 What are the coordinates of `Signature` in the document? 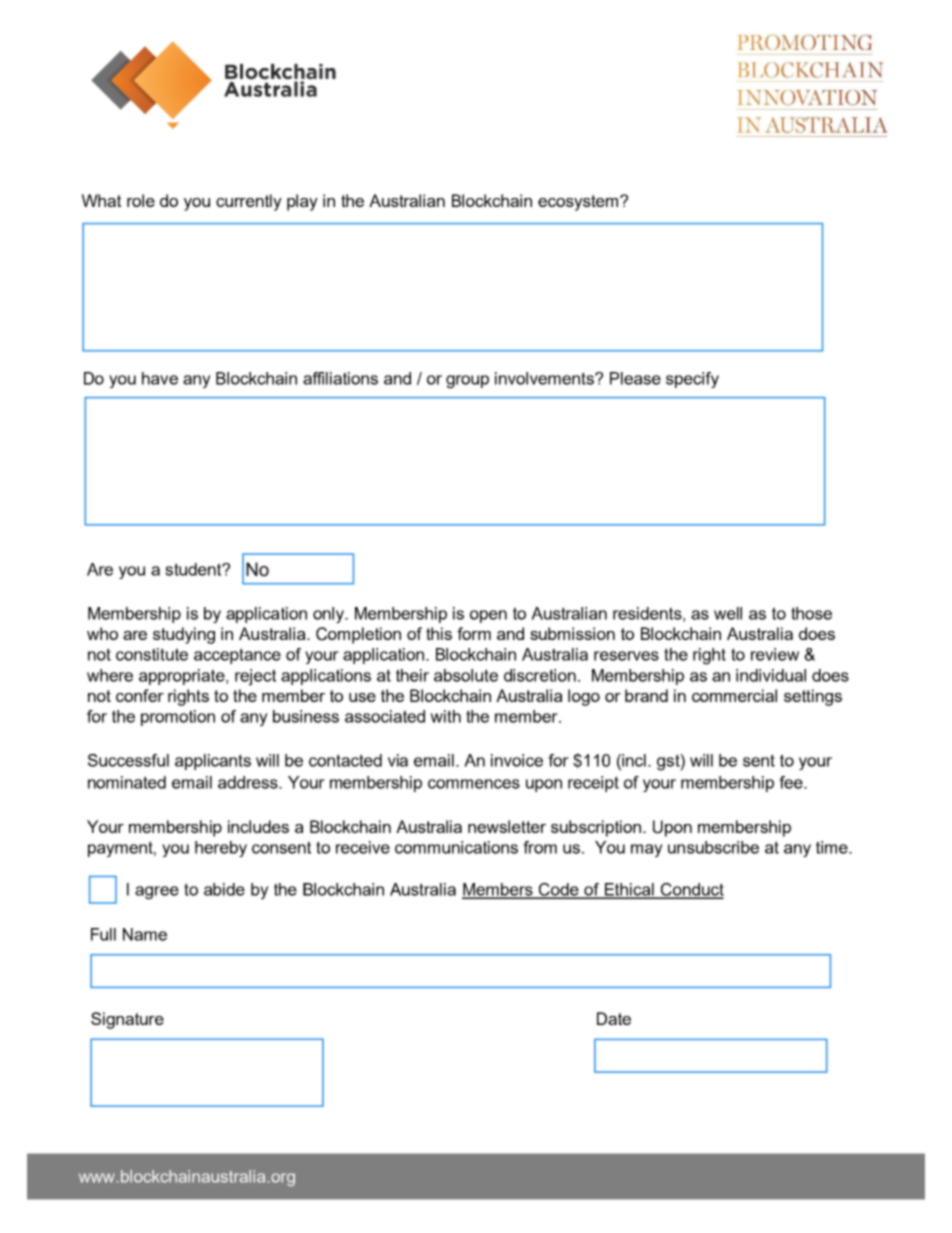 It's located at (127, 1020).
